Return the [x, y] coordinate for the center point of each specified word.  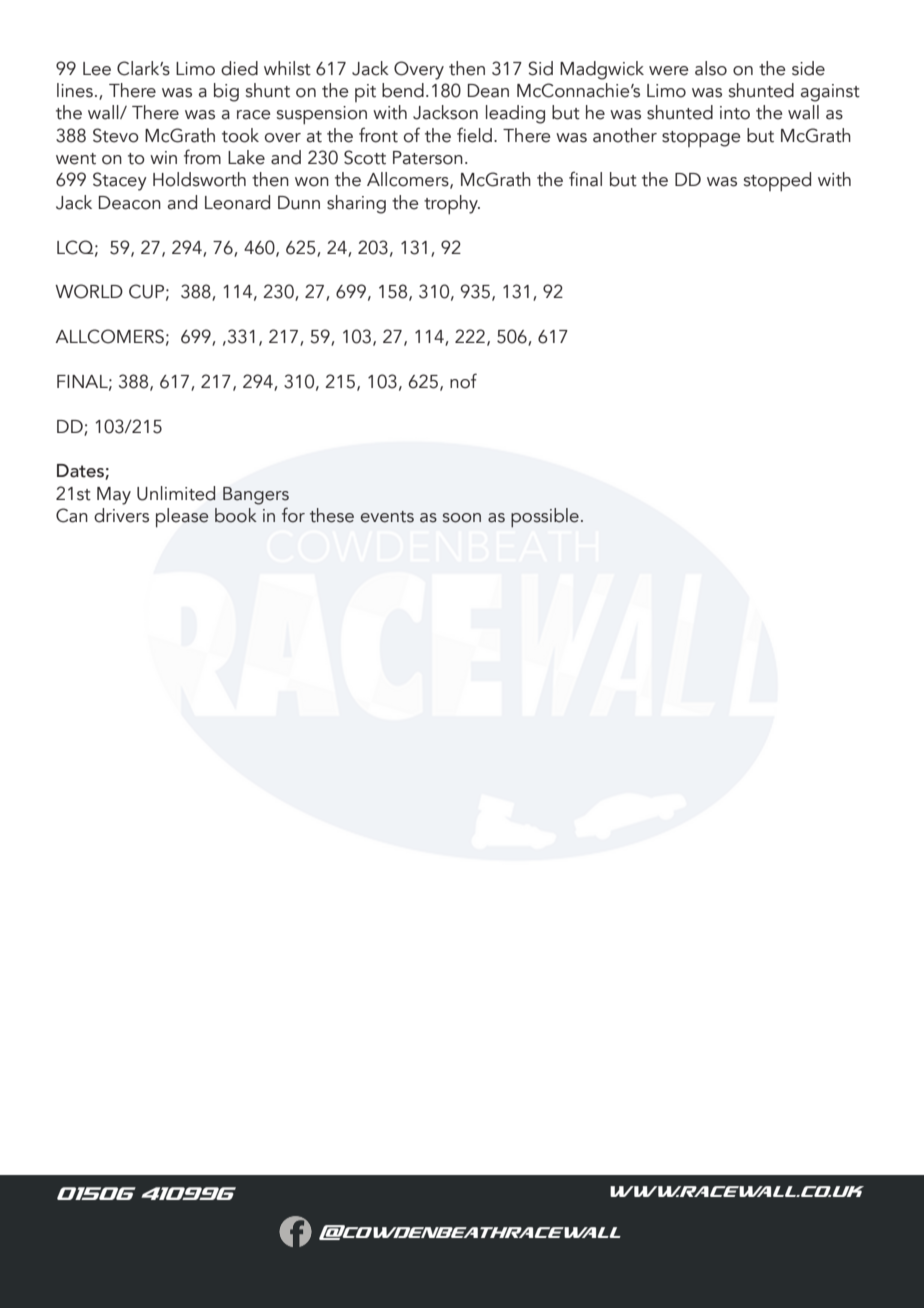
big [226, 92]
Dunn [299, 203]
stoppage [701, 139]
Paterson [428, 158]
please [182, 518]
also [711, 68]
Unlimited [176, 493]
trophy [452, 205]
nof [463, 381]
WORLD [89, 291]
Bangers [256, 496]
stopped [777, 182]
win [163, 157]
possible [545, 517]
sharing [356, 204]
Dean [488, 91]
